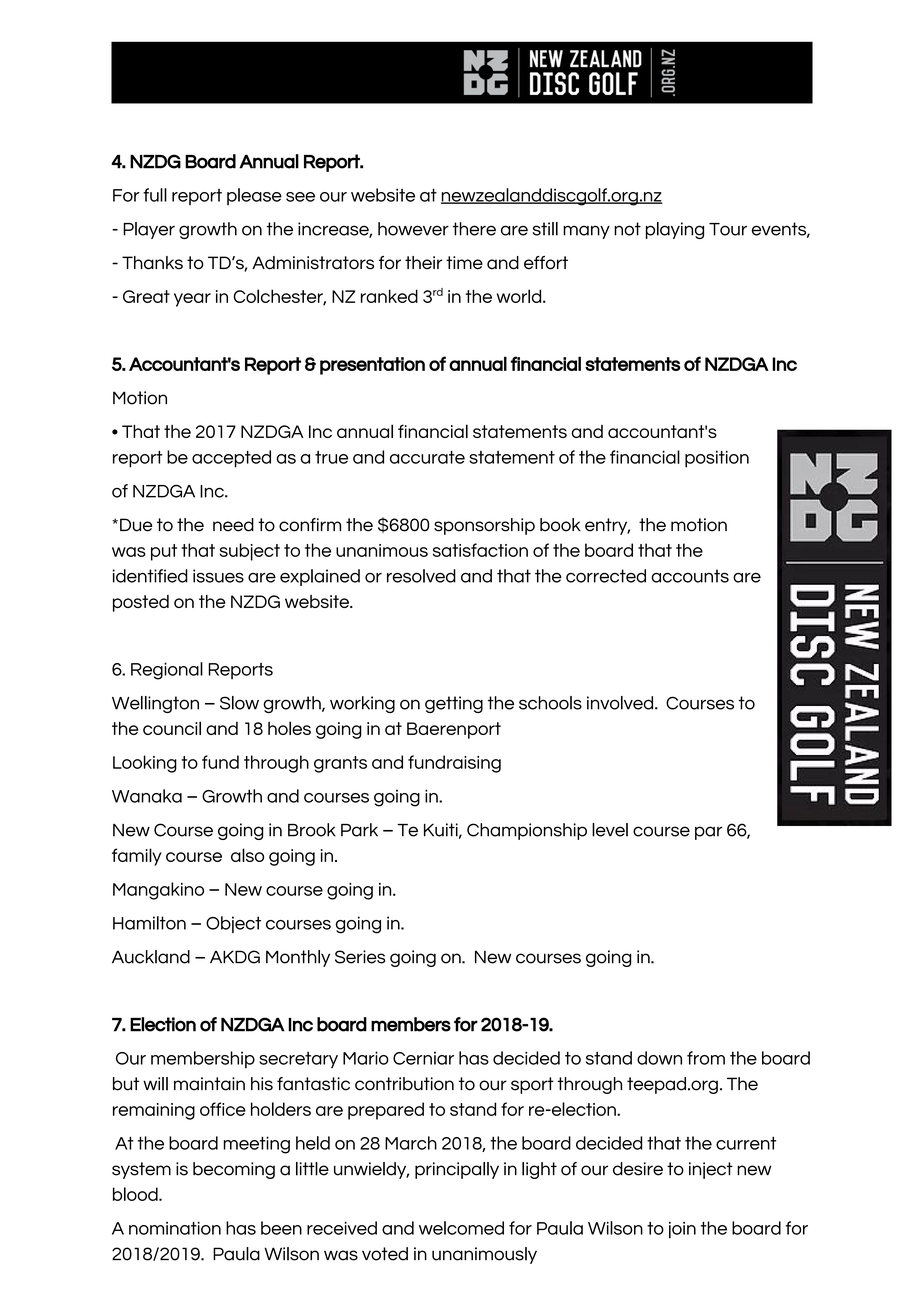 The image size is (924, 1308). I want to click on involved, so click(621, 703).
